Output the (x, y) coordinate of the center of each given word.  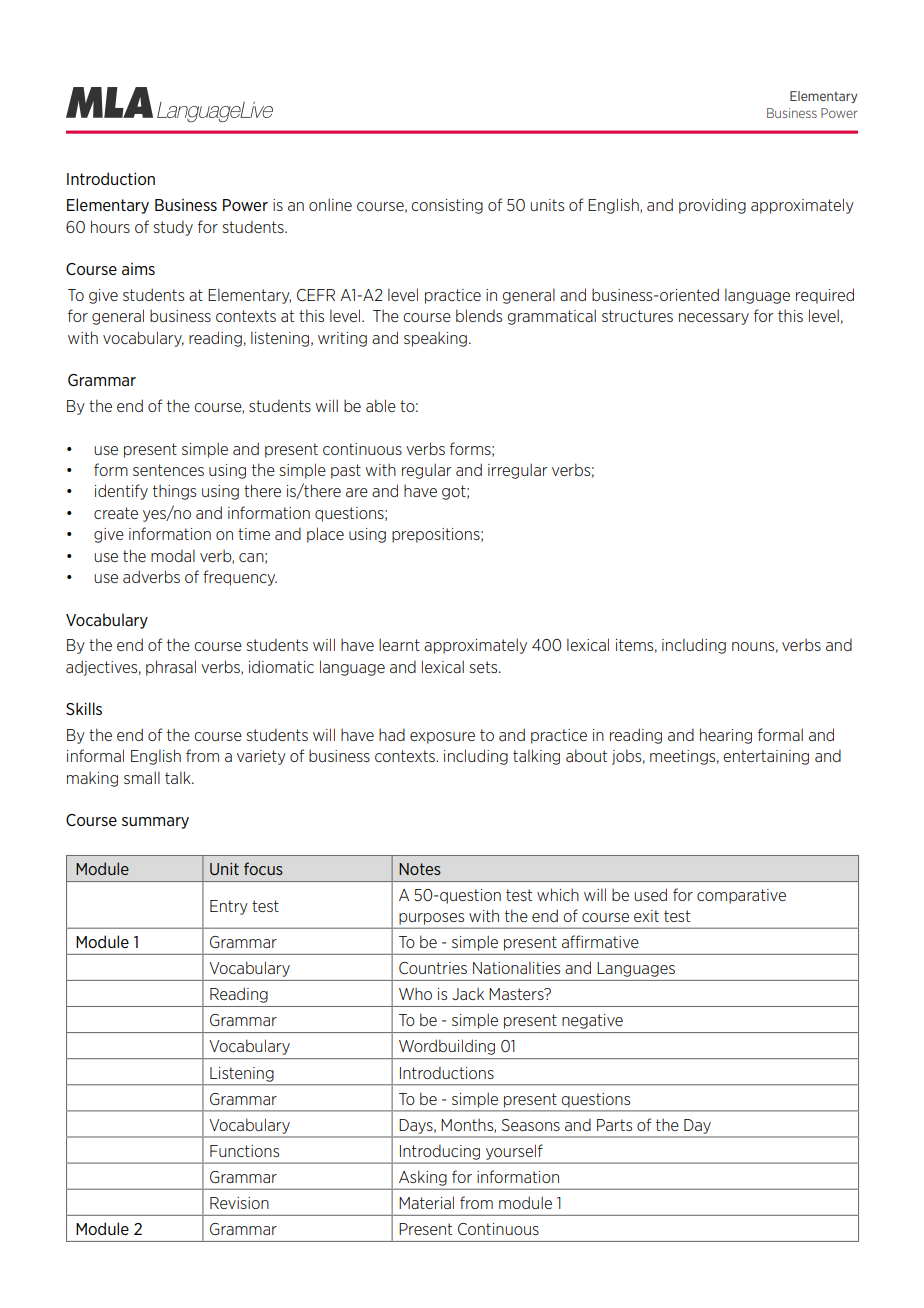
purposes (431, 919)
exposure (442, 738)
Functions (244, 1151)
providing (712, 206)
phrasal (171, 668)
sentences (168, 470)
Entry (229, 907)
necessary (714, 319)
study (173, 228)
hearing (726, 736)
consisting (447, 206)
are (357, 492)
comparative (741, 896)
